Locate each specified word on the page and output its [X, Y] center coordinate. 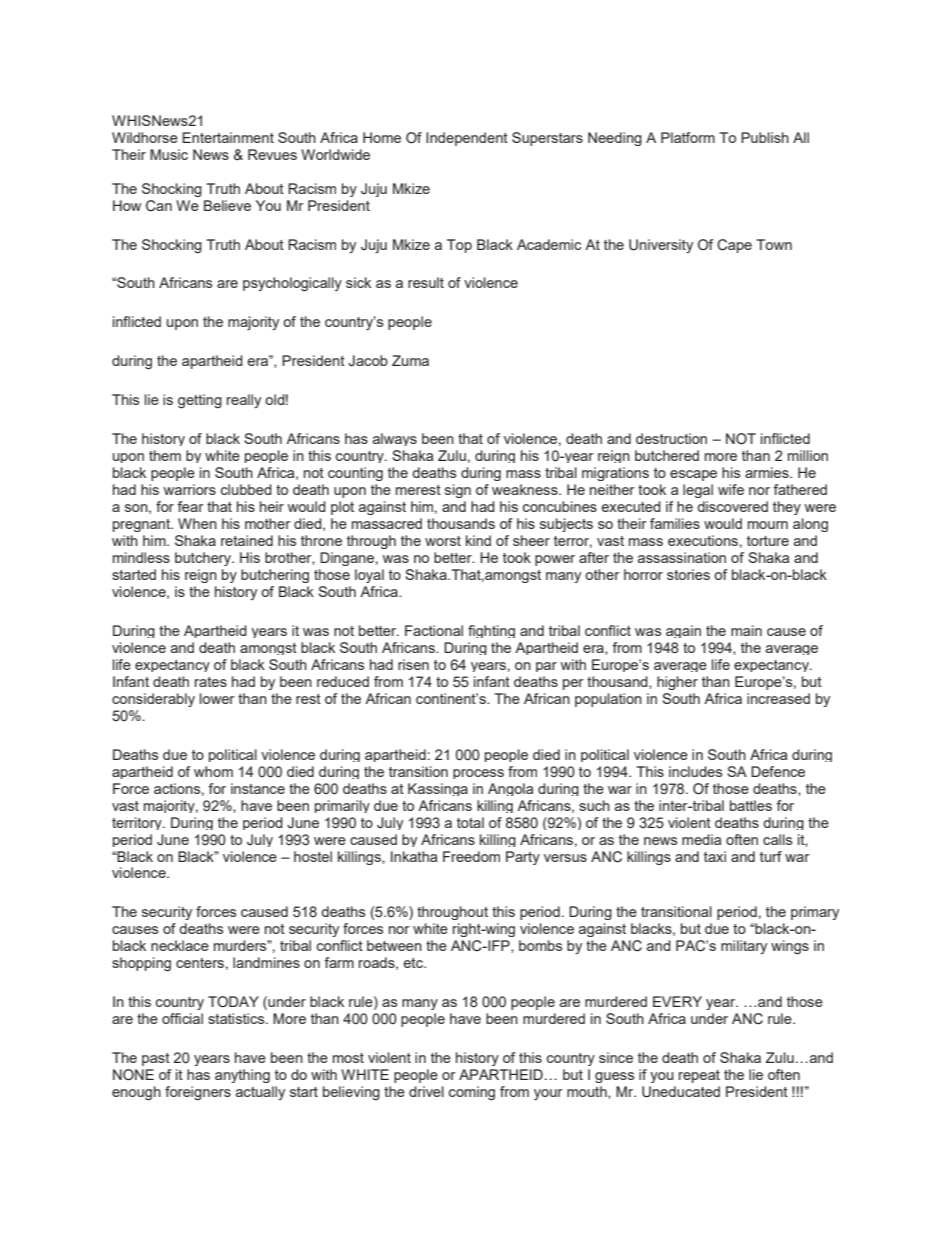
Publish [765, 137]
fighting [491, 631]
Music [169, 154]
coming [472, 1093]
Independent [467, 139]
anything [242, 1076]
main [746, 630]
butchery [204, 559]
